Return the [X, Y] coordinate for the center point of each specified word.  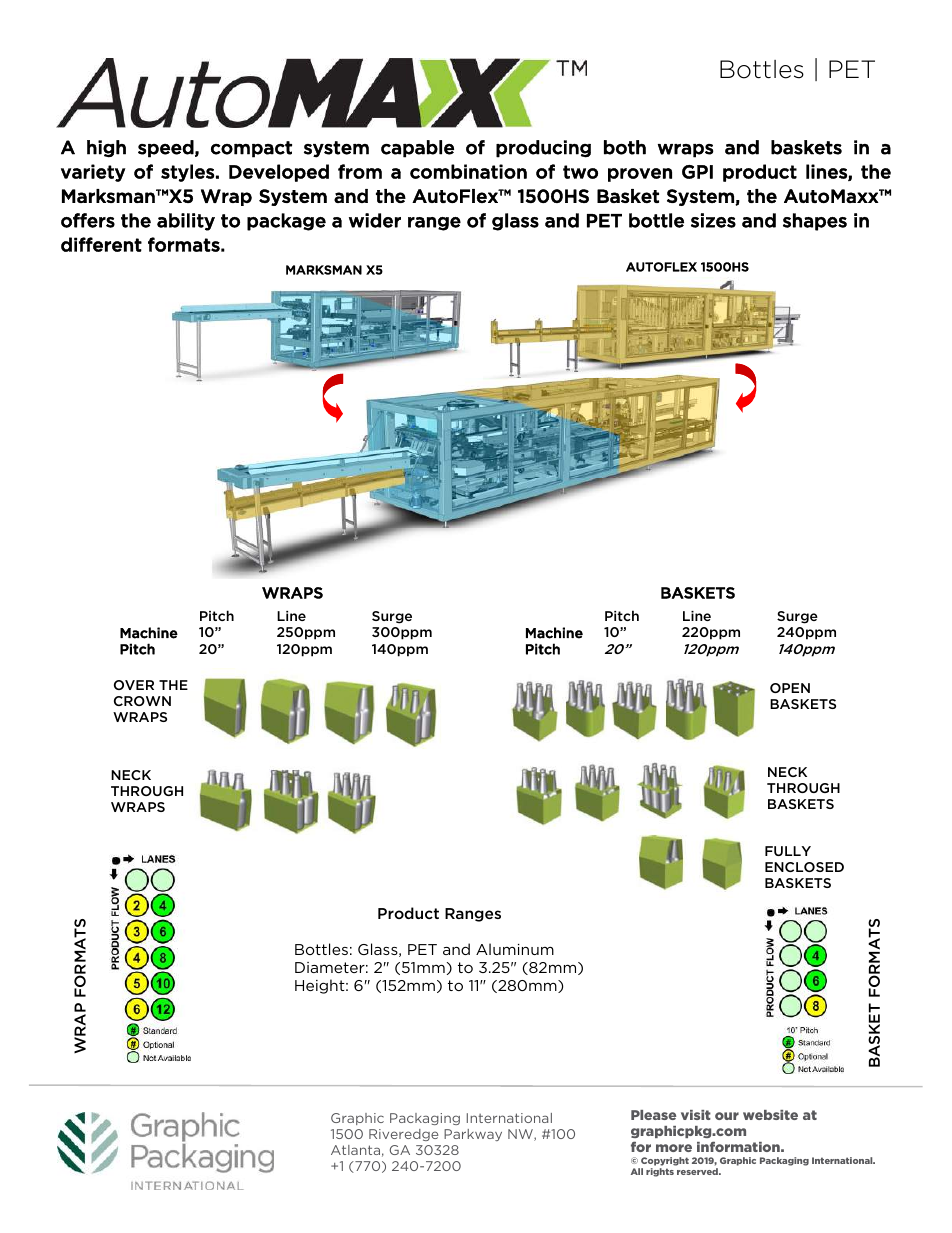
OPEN [790, 688]
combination [468, 171]
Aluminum [515, 949]
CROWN [142, 701]
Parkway [473, 1135]
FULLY [788, 851]
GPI [697, 172]
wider [375, 220]
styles [187, 173]
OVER [134, 685]
